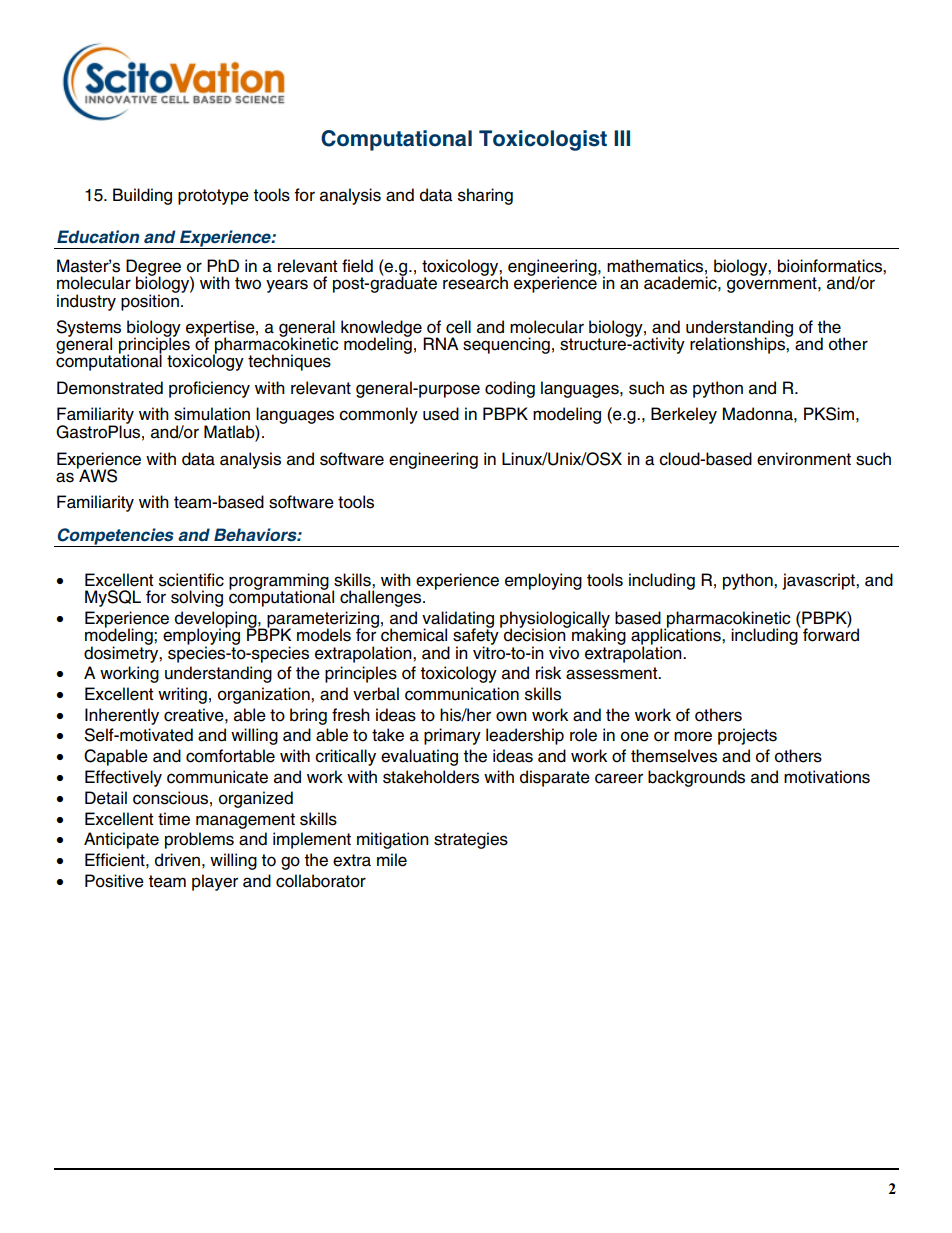 The width and height of the screenshot is (952, 1233). I want to click on III, so click(622, 138).
